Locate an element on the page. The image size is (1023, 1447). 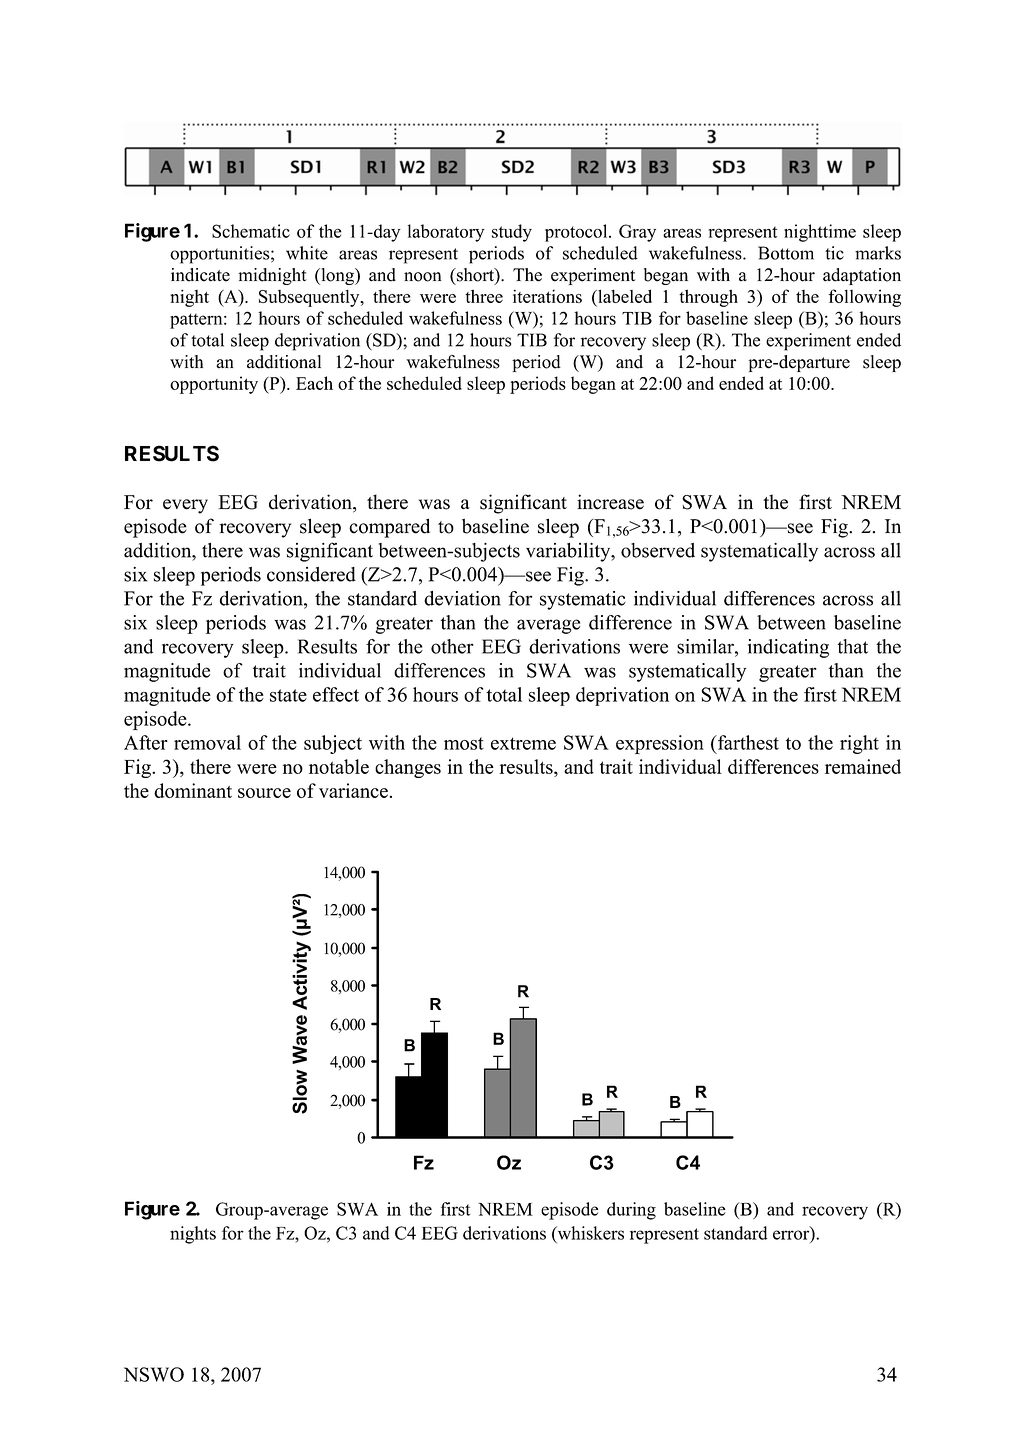
remained is located at coordinates (863, 766).
